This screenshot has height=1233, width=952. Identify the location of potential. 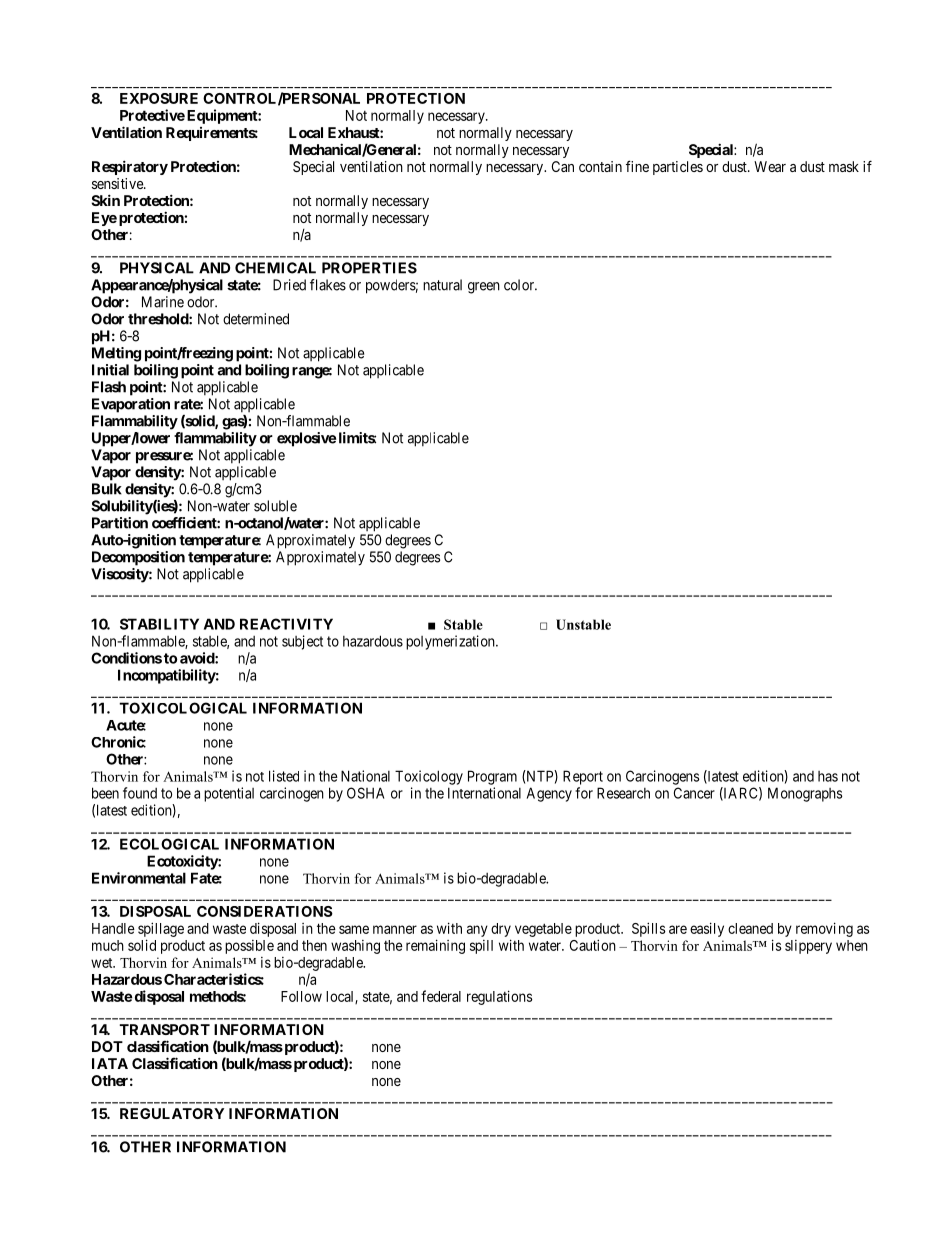
(229, 794).
